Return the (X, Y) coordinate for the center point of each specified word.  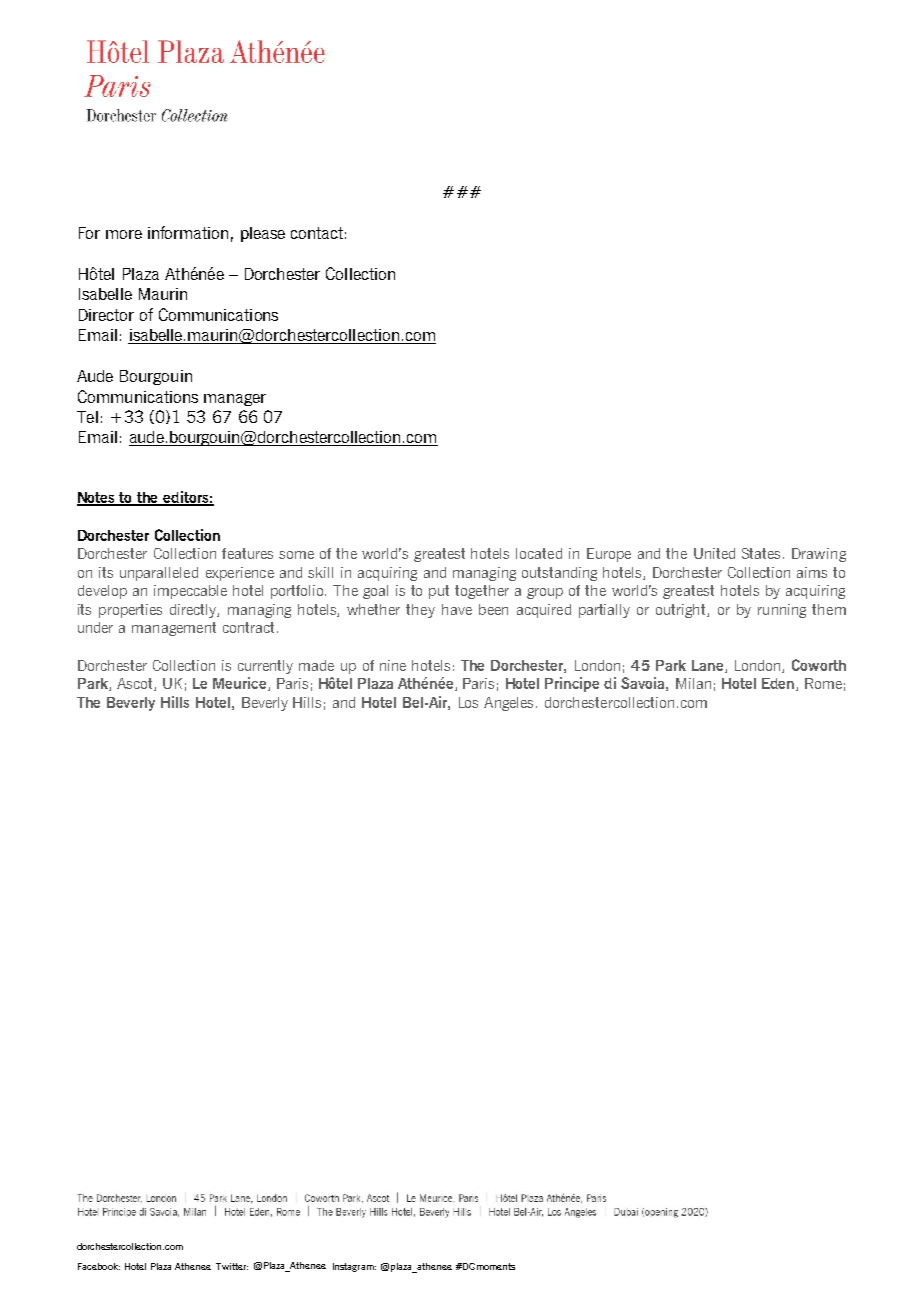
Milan (693, 683)
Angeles (510, 704)
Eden (778, 683)
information (188, 232)
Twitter (232, 1266)
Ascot (136, 684)
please (263, 234)
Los (468, 702)
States (763, 553)
